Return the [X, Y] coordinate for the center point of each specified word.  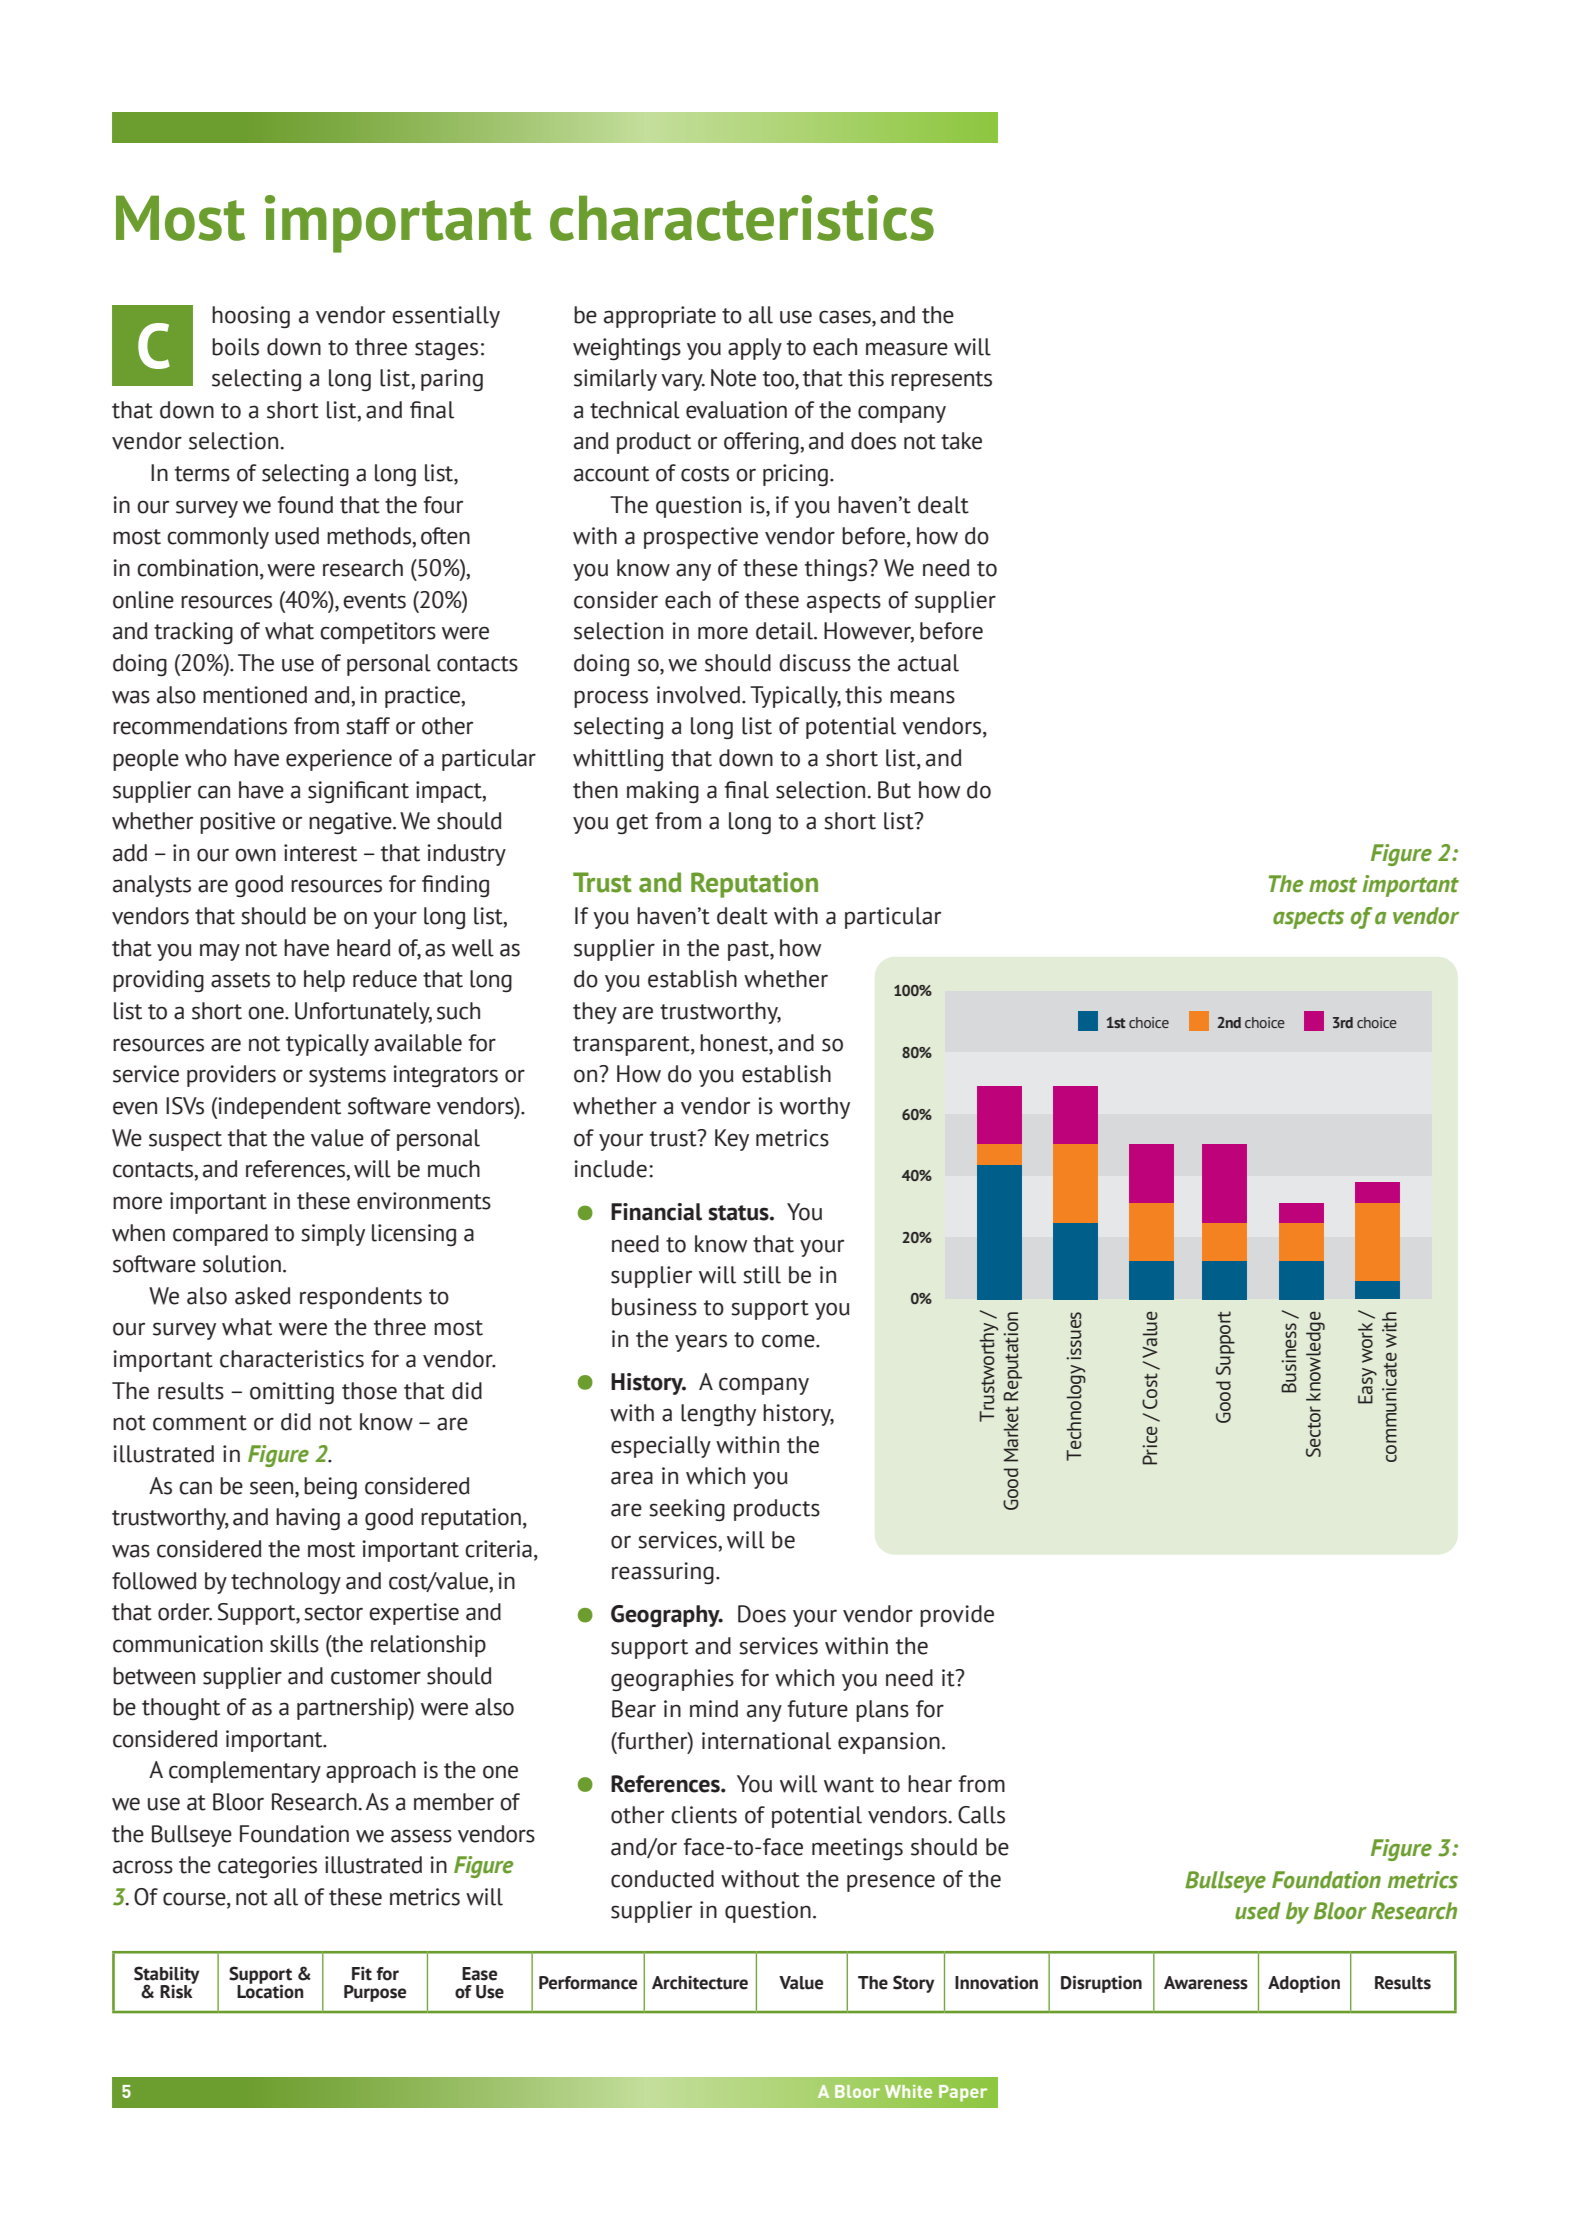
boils [235, 347]
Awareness [1206, 1983]
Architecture [700, 1983]
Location [270, 1991]
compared [220, 1235]
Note [733, 378]
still [762, 1275]
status [739, 1213]
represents [941, 381]
